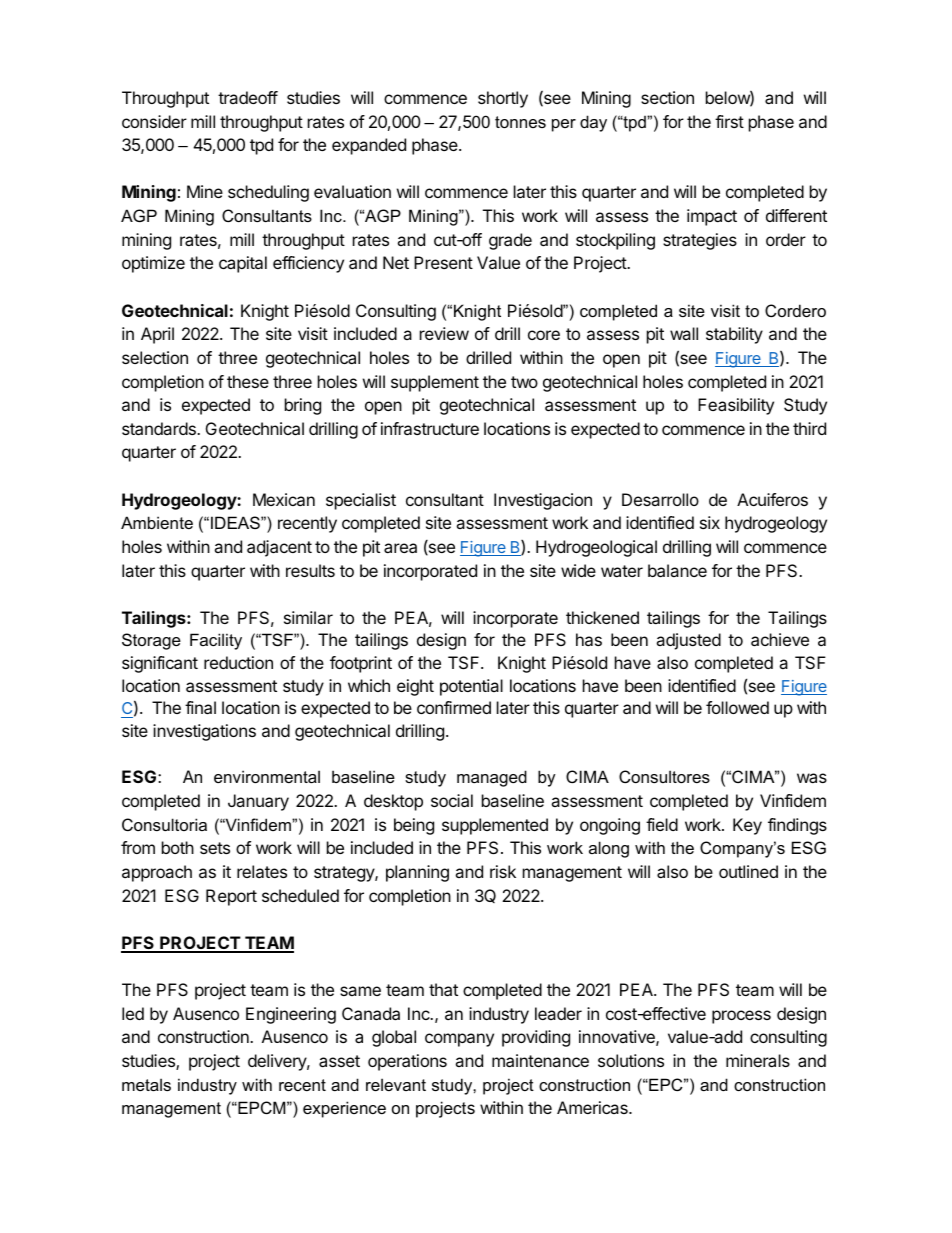 The image size is (952, 1233). Describe the element at coordinates (216, 641) in the image. I see `Facility` at that location.
